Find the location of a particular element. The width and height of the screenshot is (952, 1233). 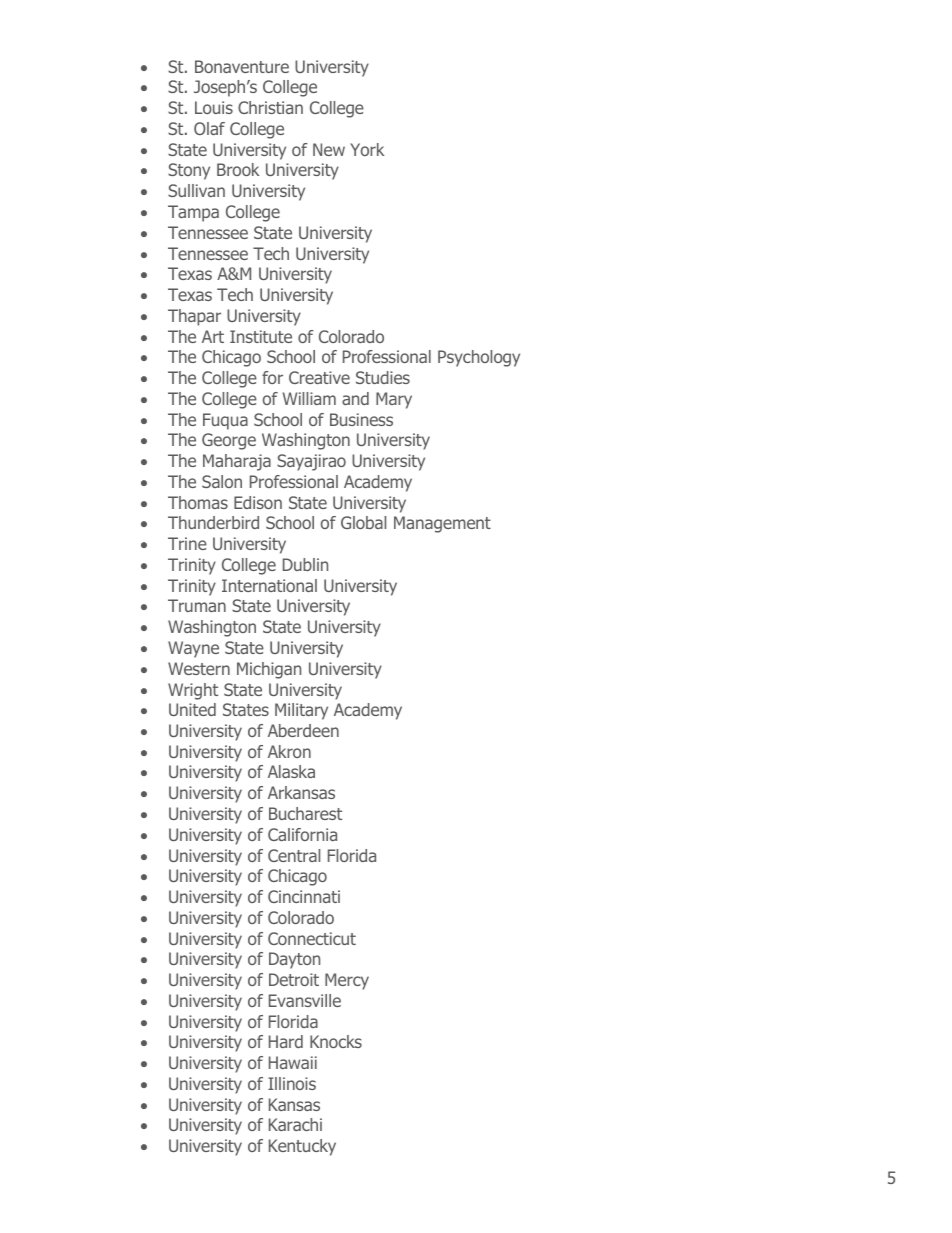

Illinois is located at coordinates (292, 1083).
